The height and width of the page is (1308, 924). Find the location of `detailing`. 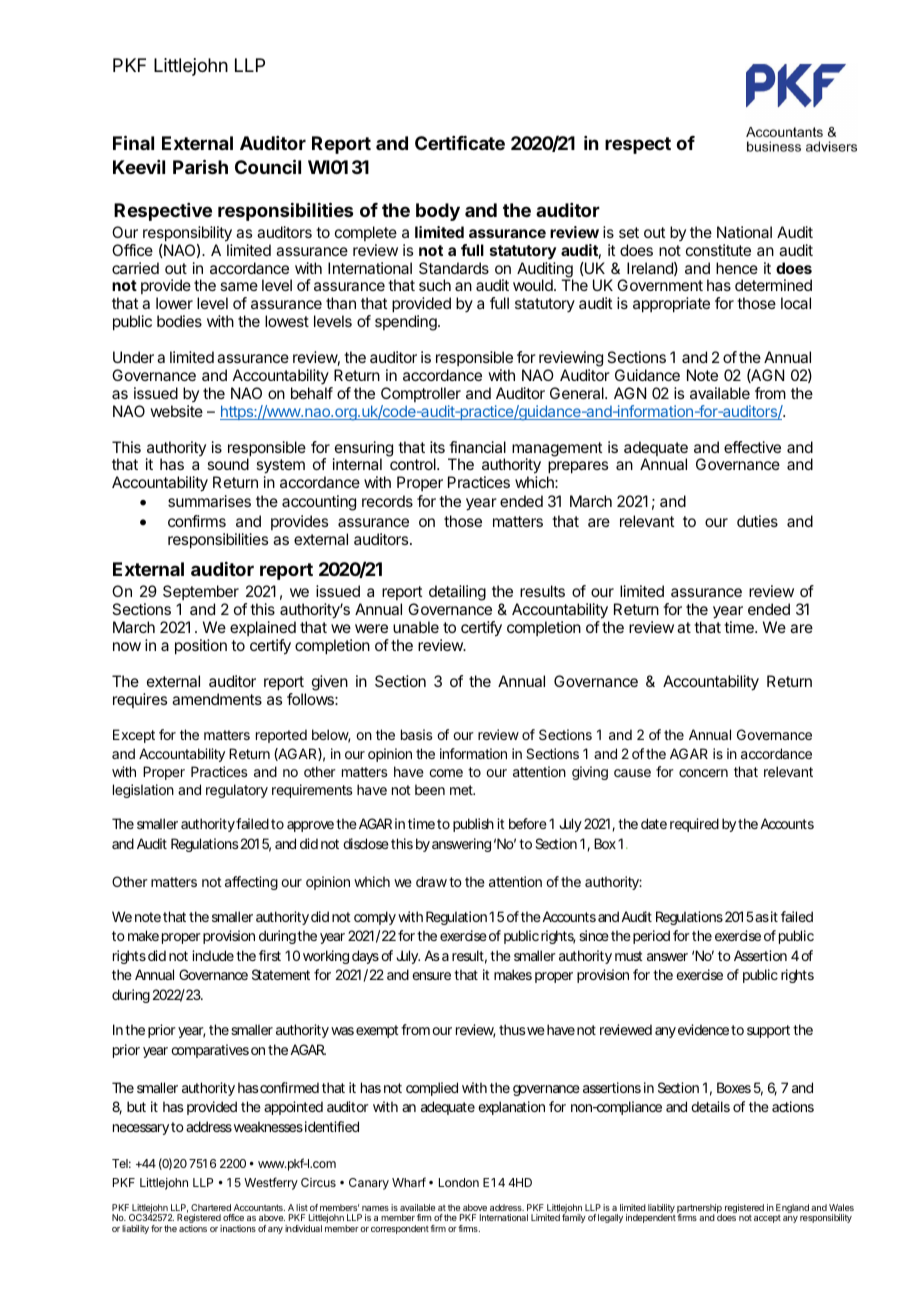

detailing is located at coordinates (457, 593).
